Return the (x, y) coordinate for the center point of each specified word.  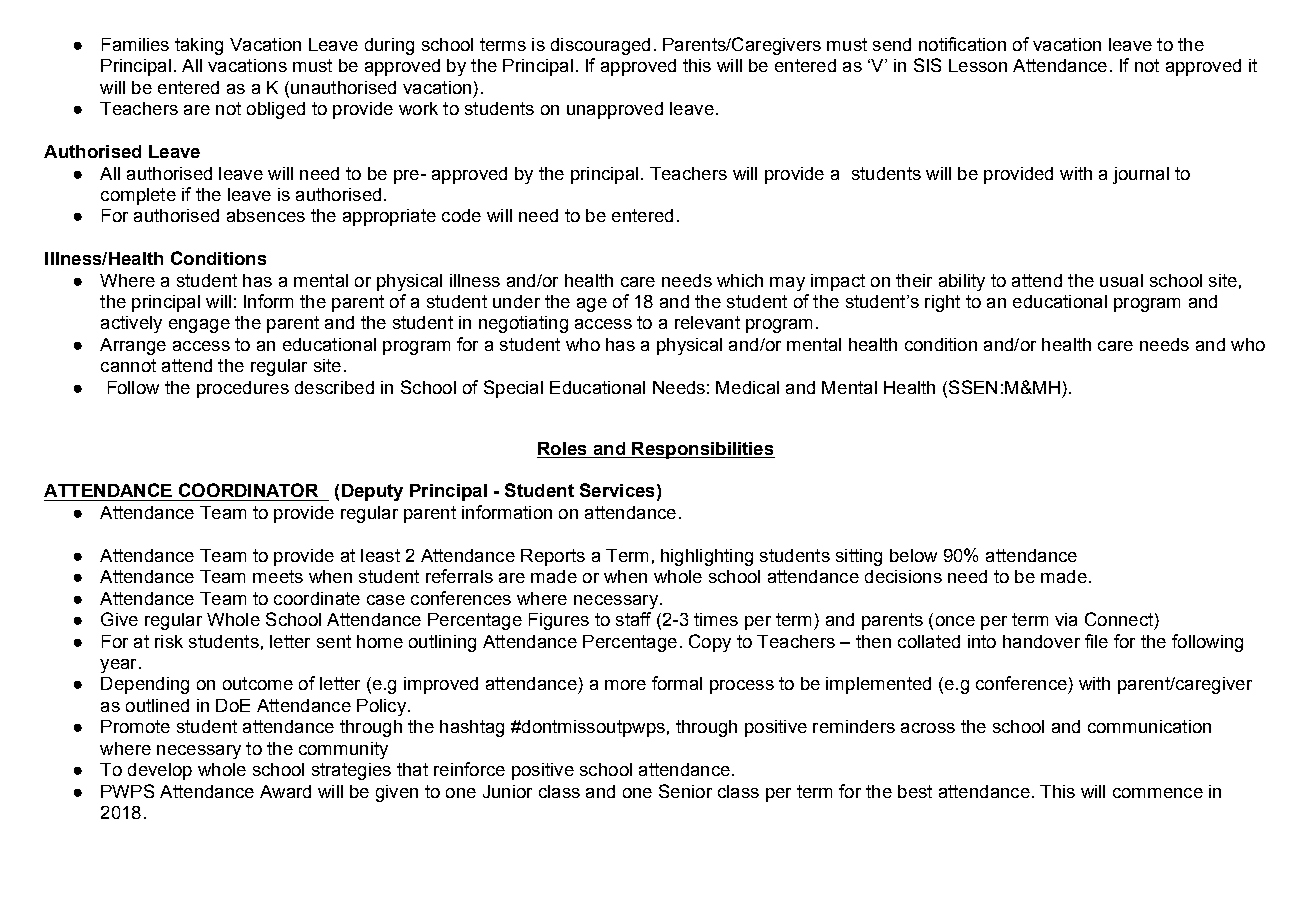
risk (169, 641)
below (913, 555)
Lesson (978, 65)
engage (199, 326)
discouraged (600, 46)
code (461, 215)
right (942, 303)
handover (1041, 641)
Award (285, 791)
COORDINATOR (248, 490)
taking (199, 46)
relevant (707, 322)
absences (266, 215)
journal (1141, 175)
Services (617, 490)
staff (633, 619)
